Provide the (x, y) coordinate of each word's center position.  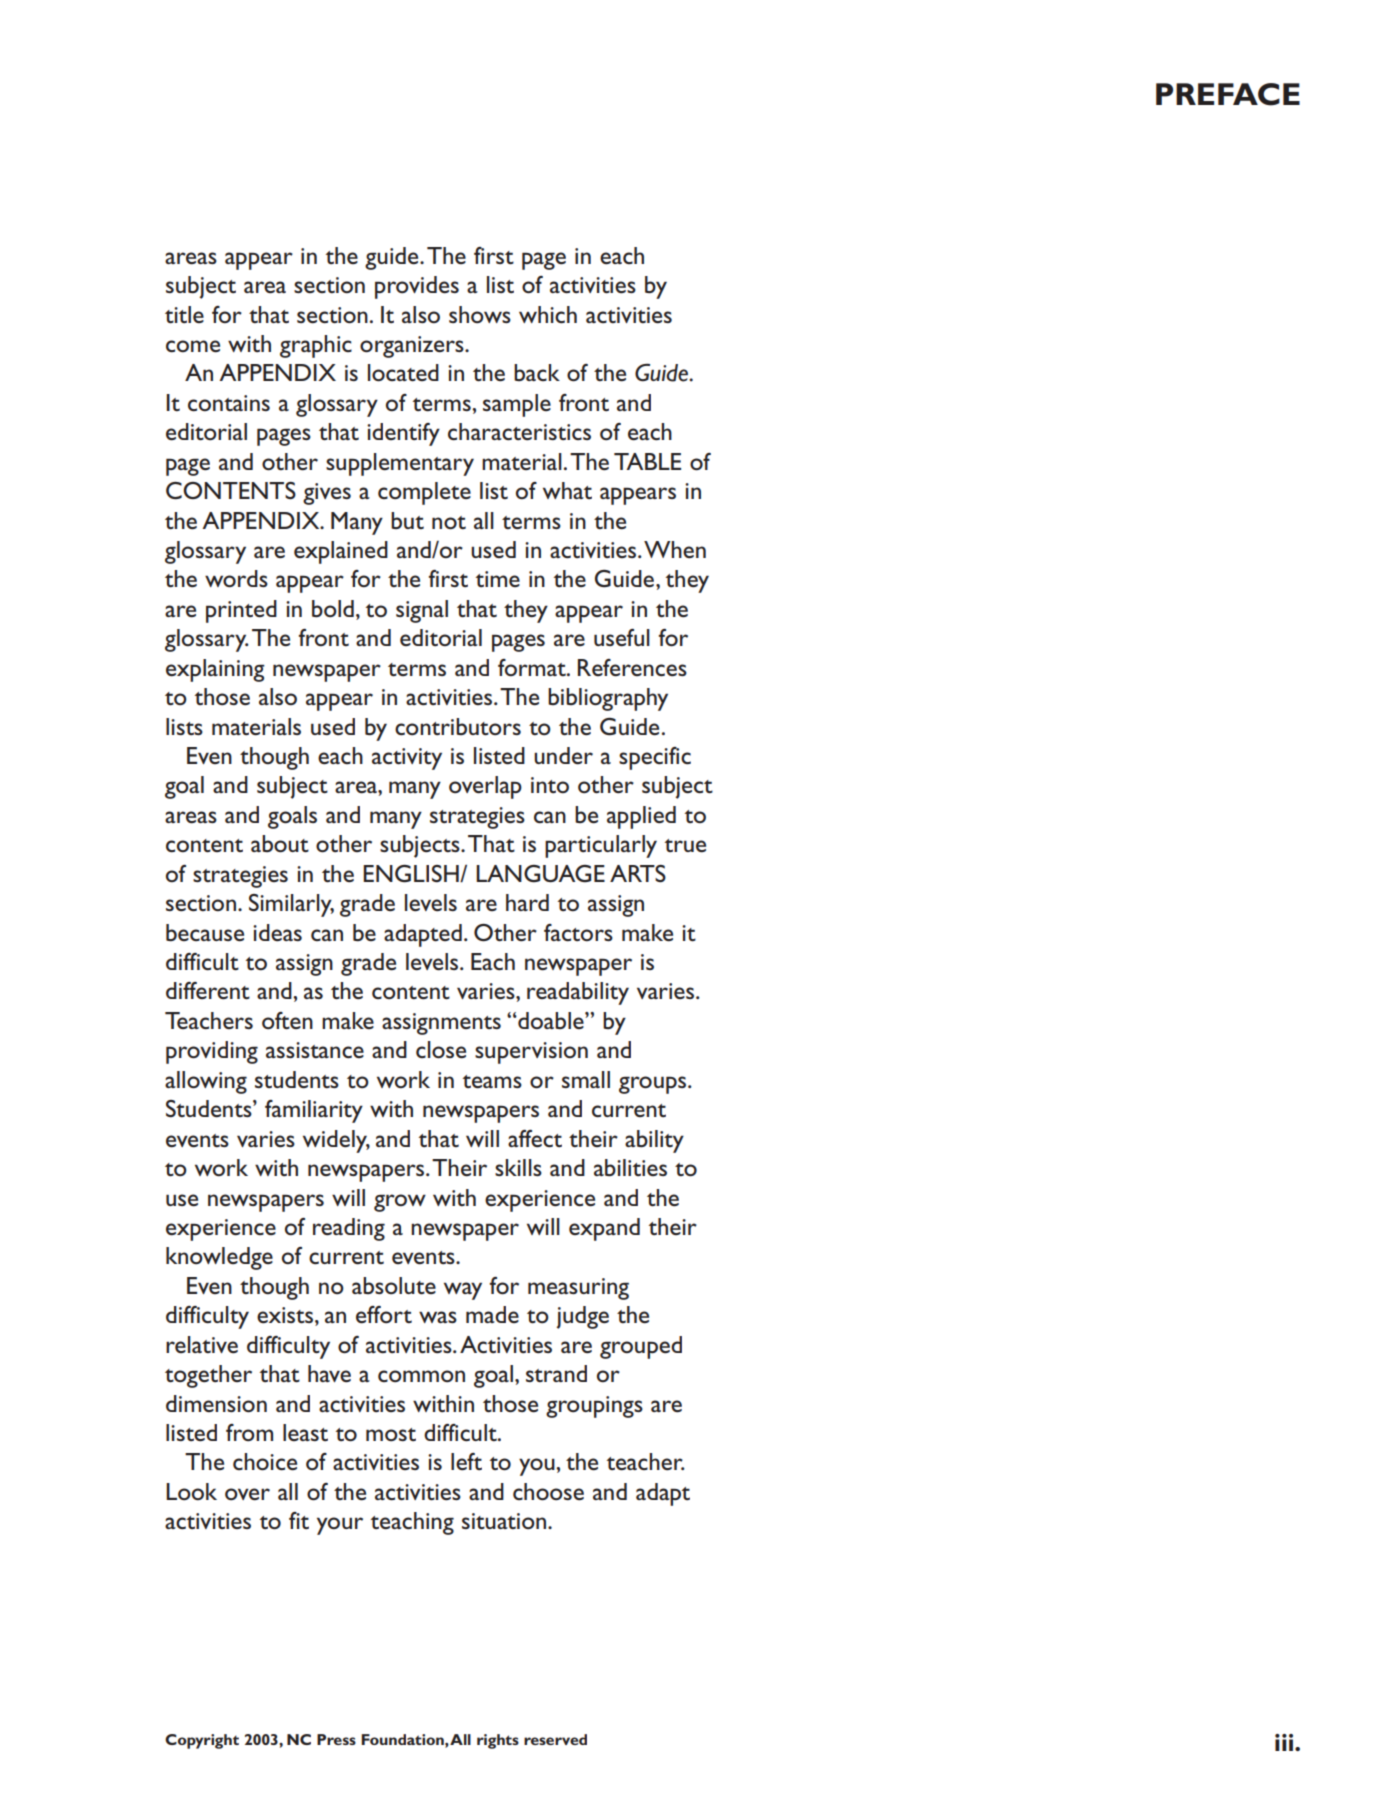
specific (655, 758)
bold (333, 609)
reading (349, 1229)
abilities (630, 1168)
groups (654, 1085)
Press (336, 1739)
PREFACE (1228, 94)
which (548, 314)
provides (417, 287)
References (632, 668)
